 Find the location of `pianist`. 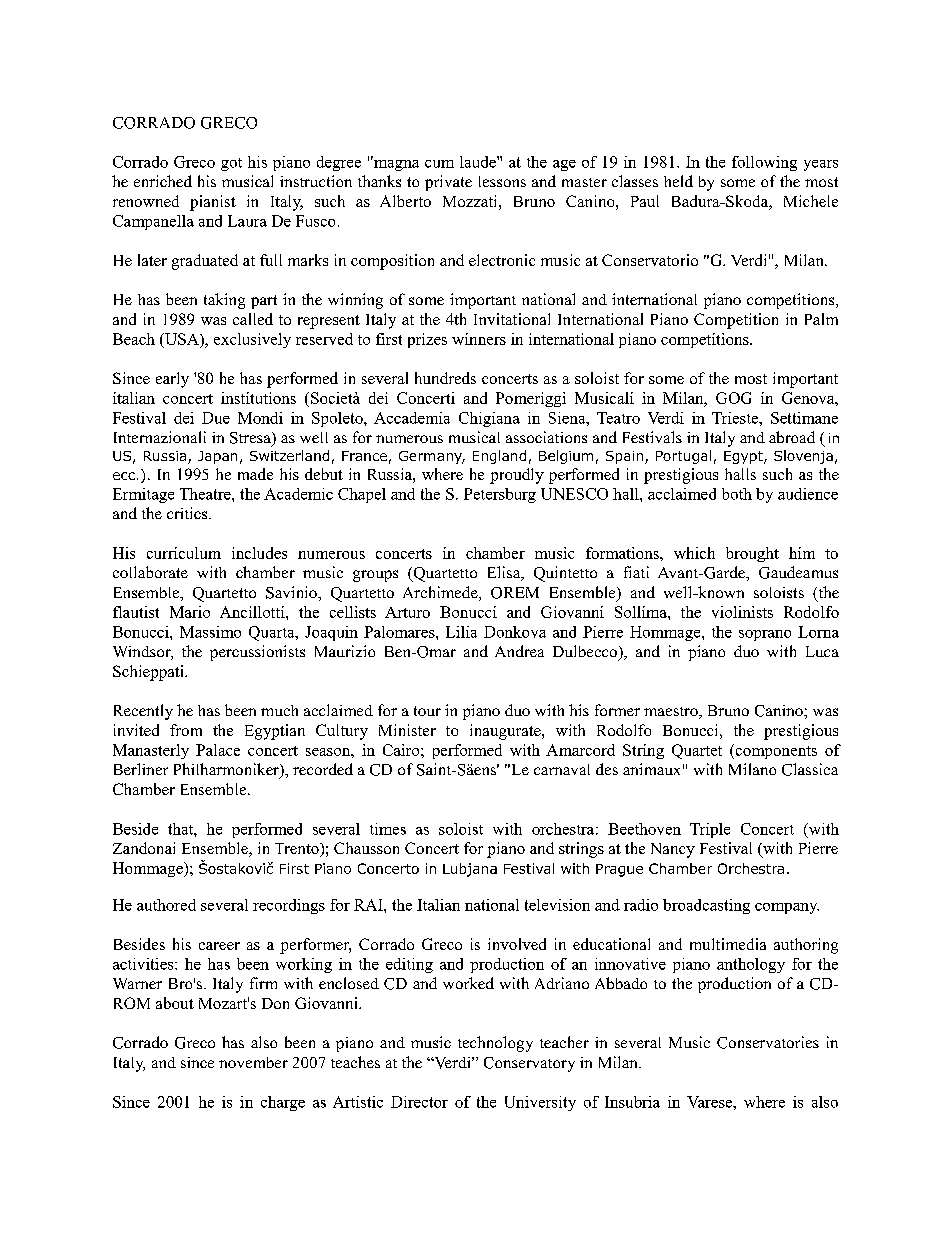

pianist is located at coordinates (213, 203).
